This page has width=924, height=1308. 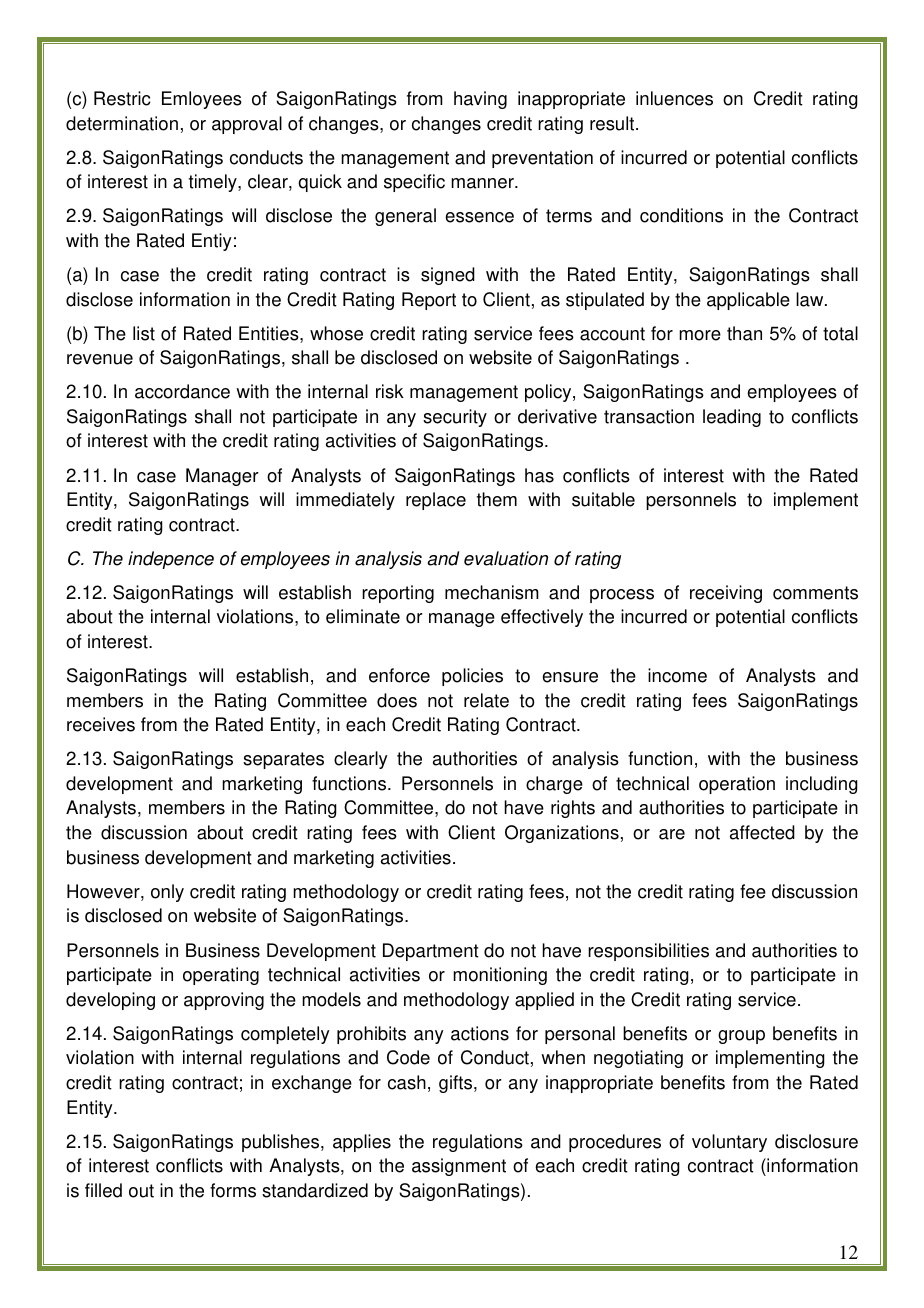 What do you see at coordinates (726, 594) in the page?
I see `receiving` at bounding box center [726, 594].
